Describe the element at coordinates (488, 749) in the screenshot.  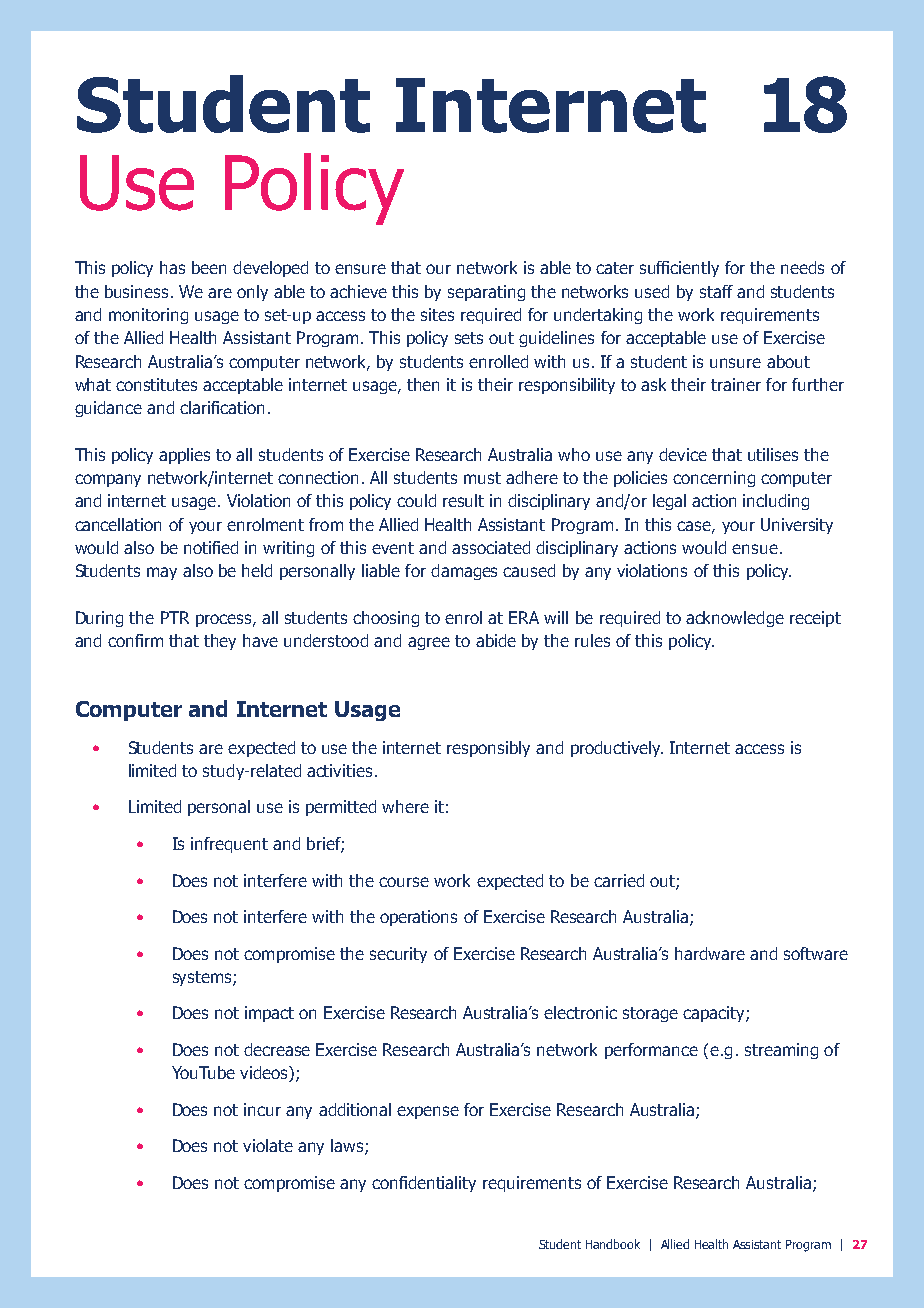
I see `responsibly` at that location.
